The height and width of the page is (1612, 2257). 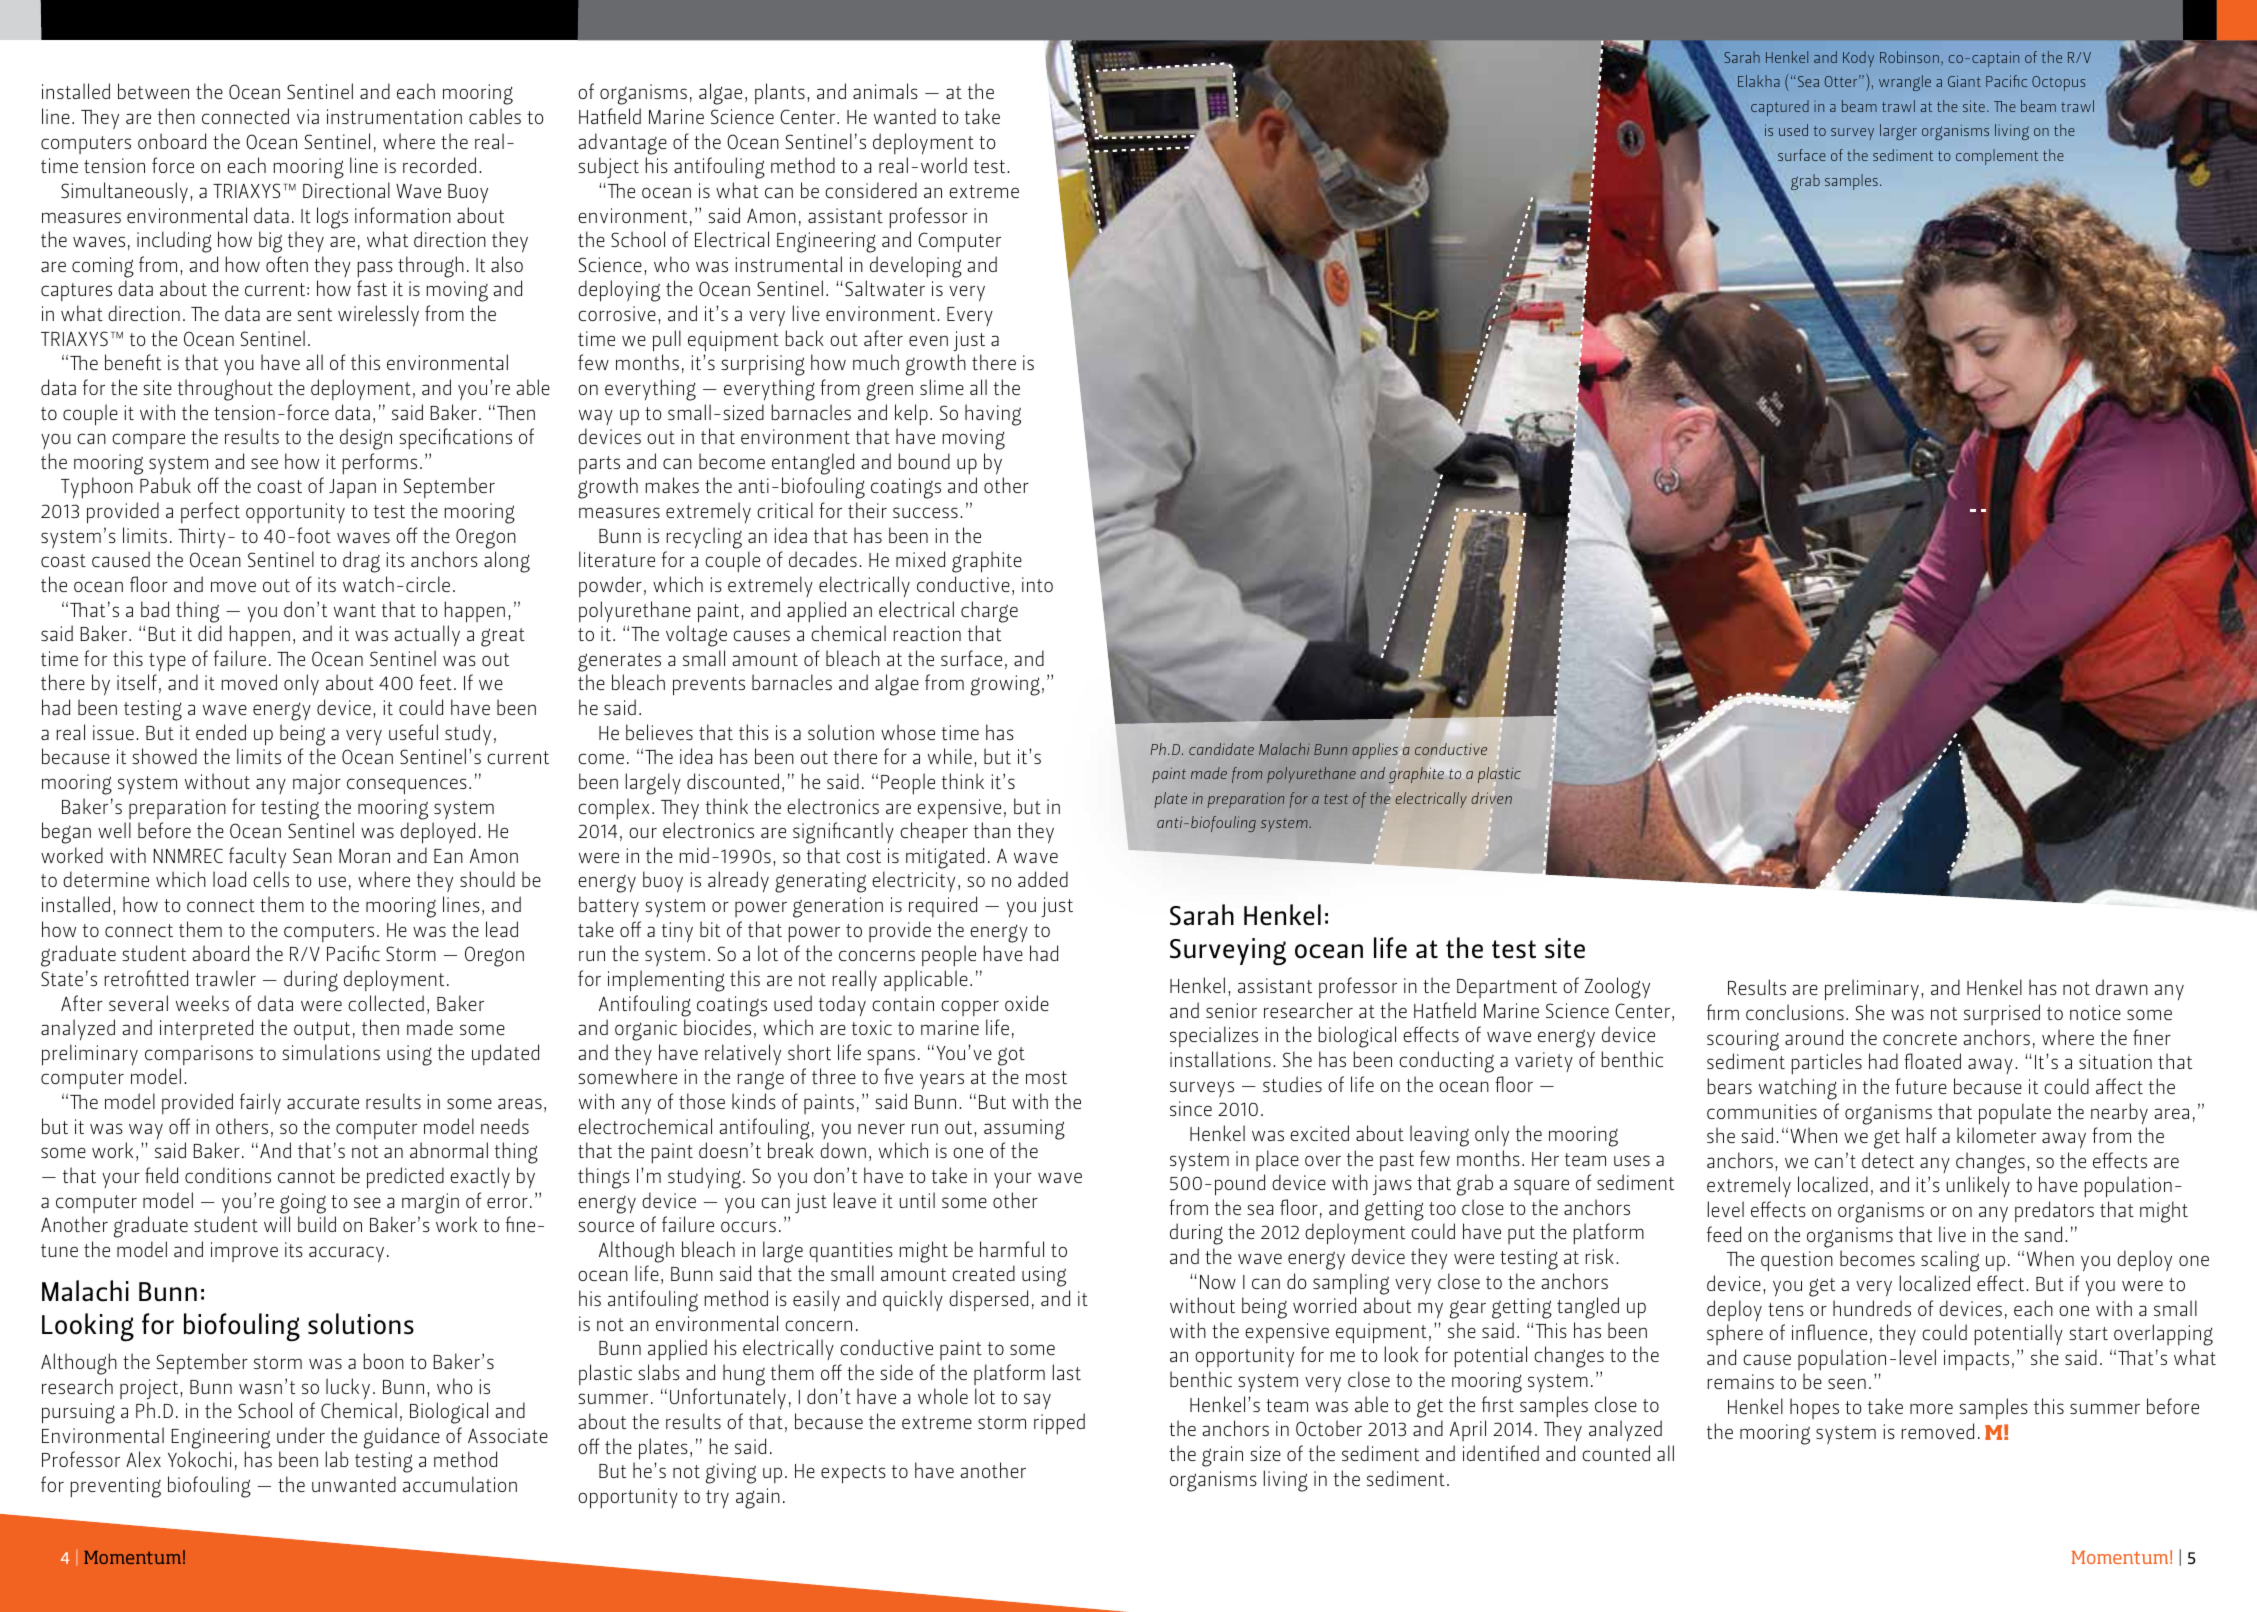 What do you see at coordinates (1059, 1424) in the page?
I see `ripped` at bounding box center [1059, 1424].
